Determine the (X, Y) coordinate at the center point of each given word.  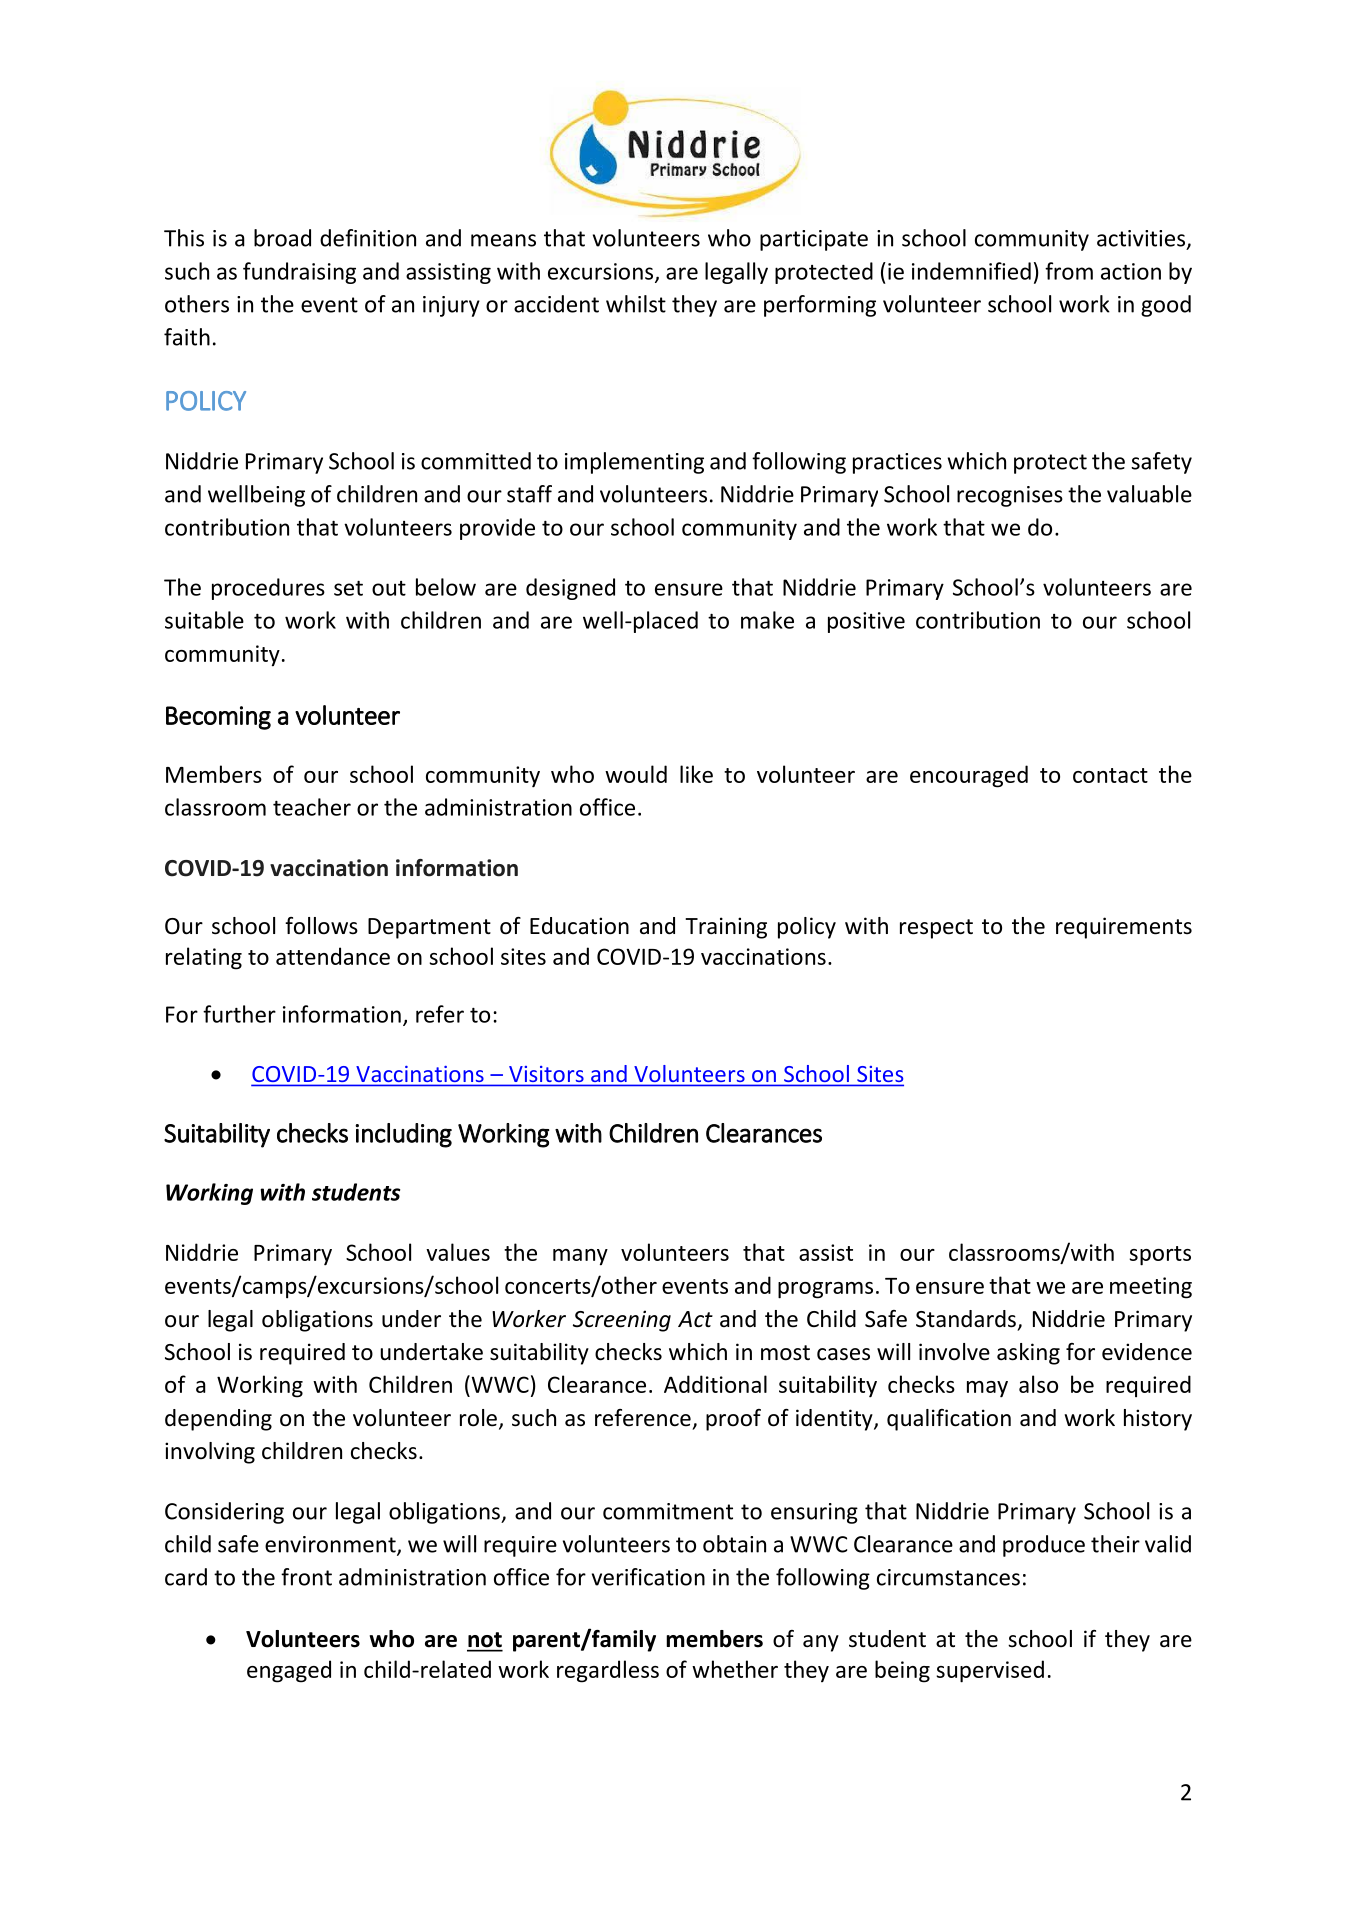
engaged (289, 1671)
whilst (636, 304)
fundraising (299, 273)
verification (648, 1577)
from (1069, 271)
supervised (990, 1671)
